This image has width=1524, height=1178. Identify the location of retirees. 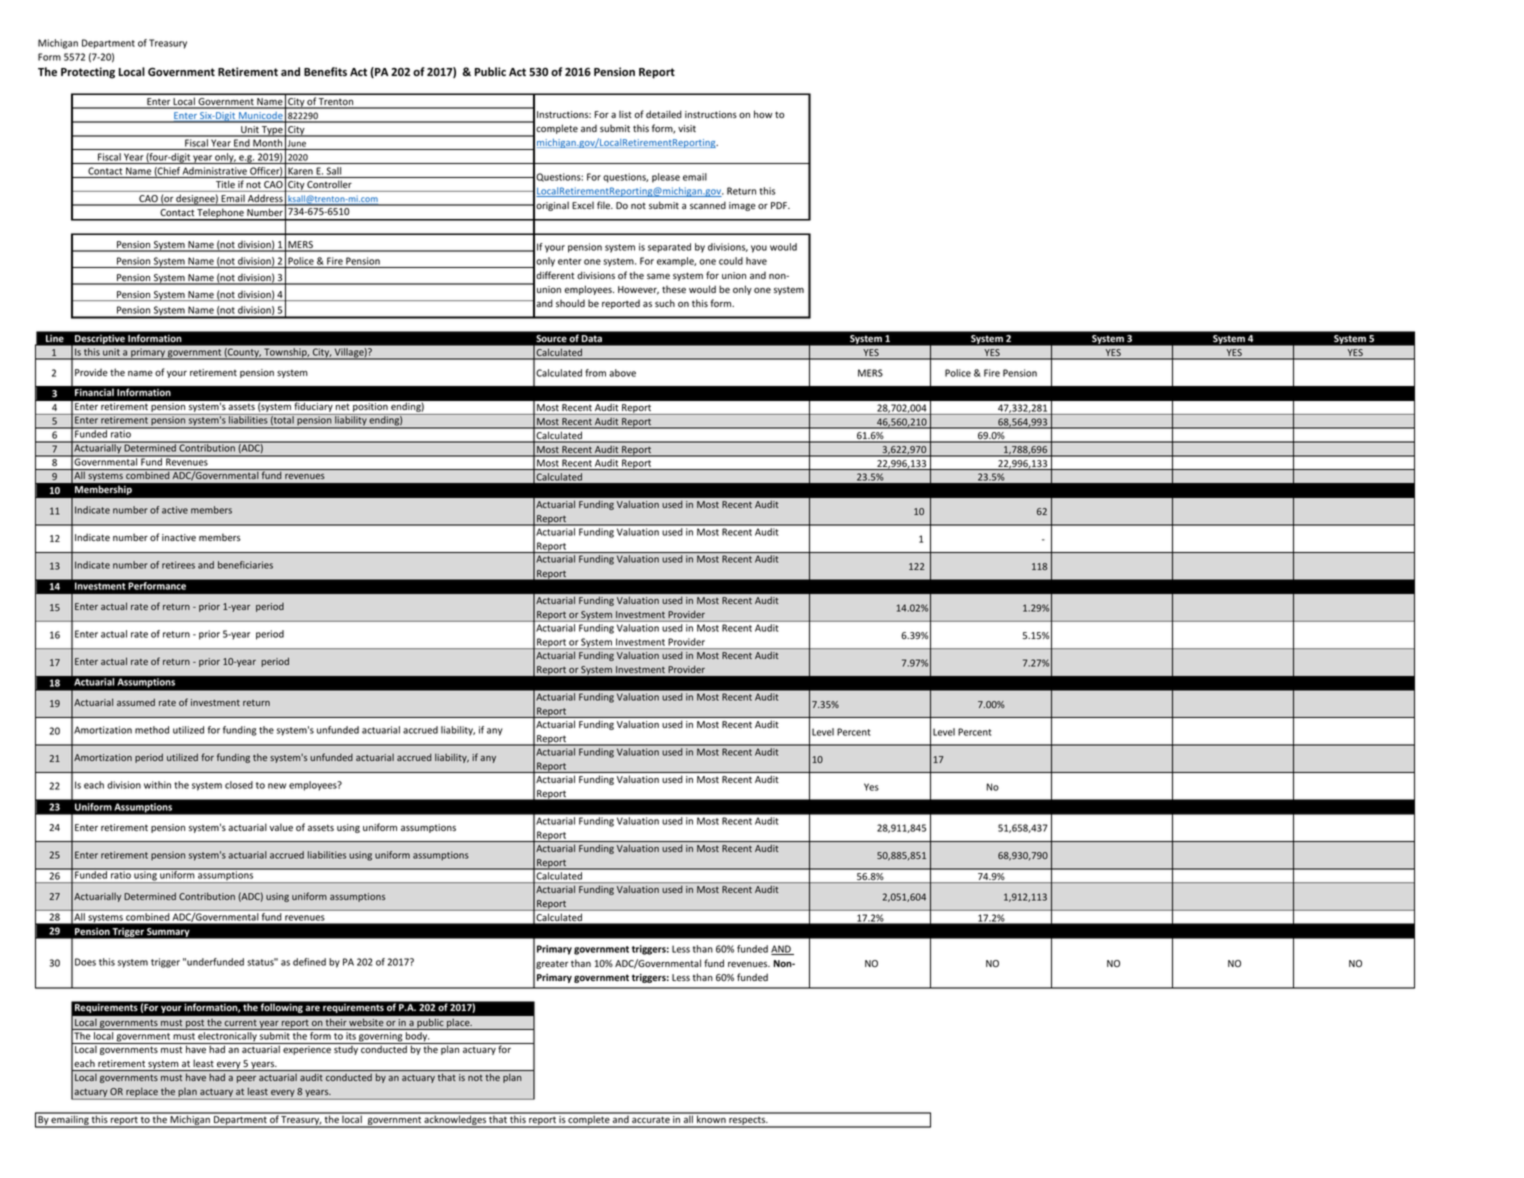
(178, 565).
